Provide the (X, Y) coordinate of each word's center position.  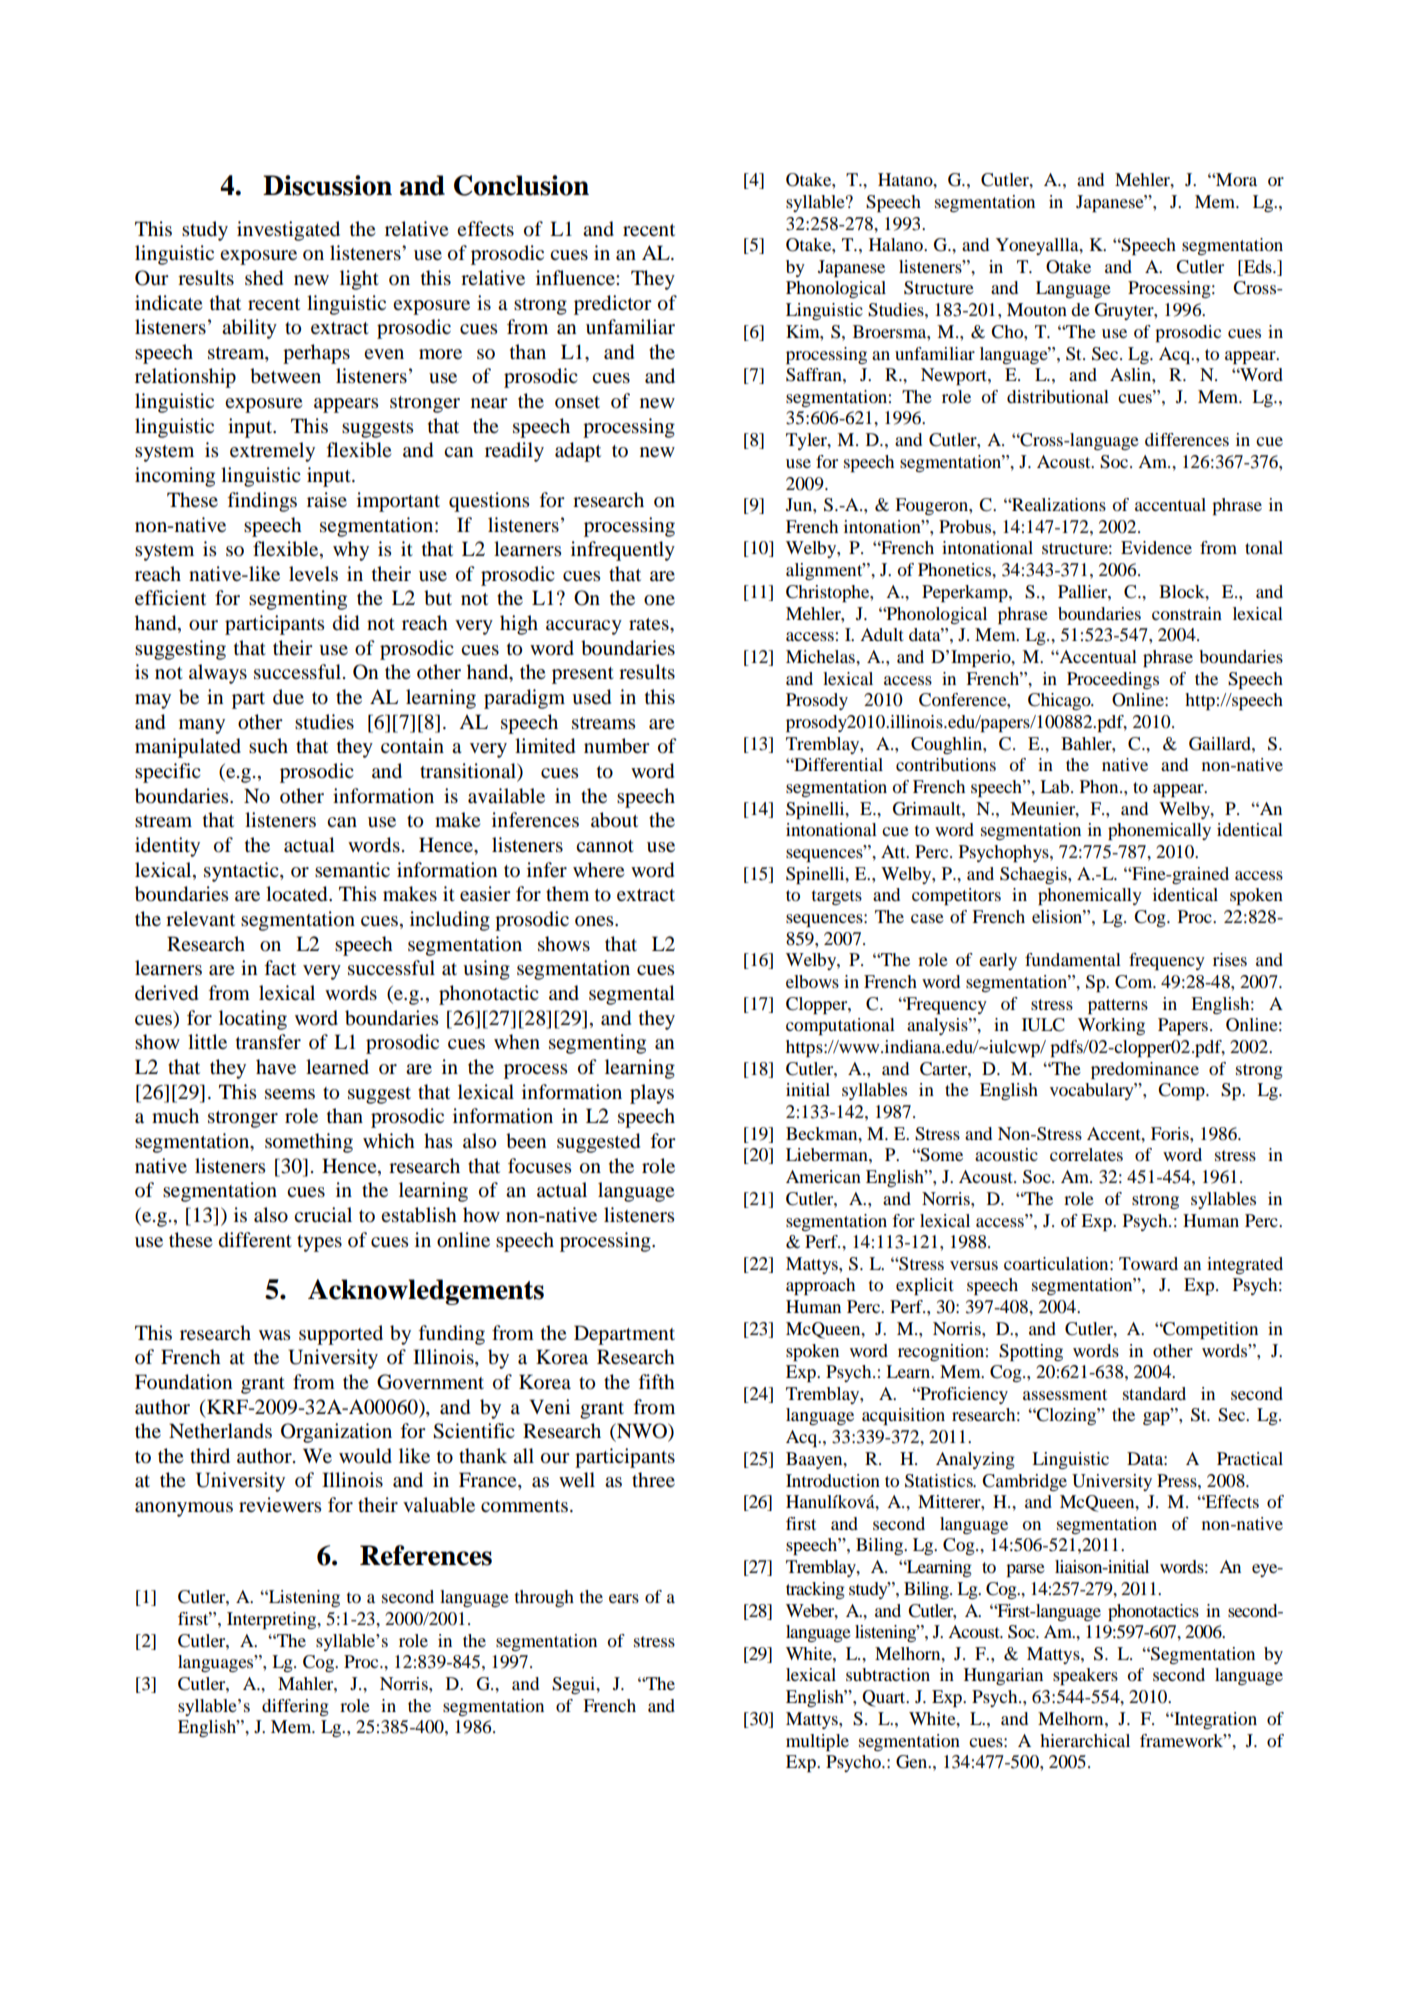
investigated (288, 231)
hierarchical (1085, 1740)
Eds (1257, 266)
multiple (817, 1742)
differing (295, 1707)
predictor (613, 305)
